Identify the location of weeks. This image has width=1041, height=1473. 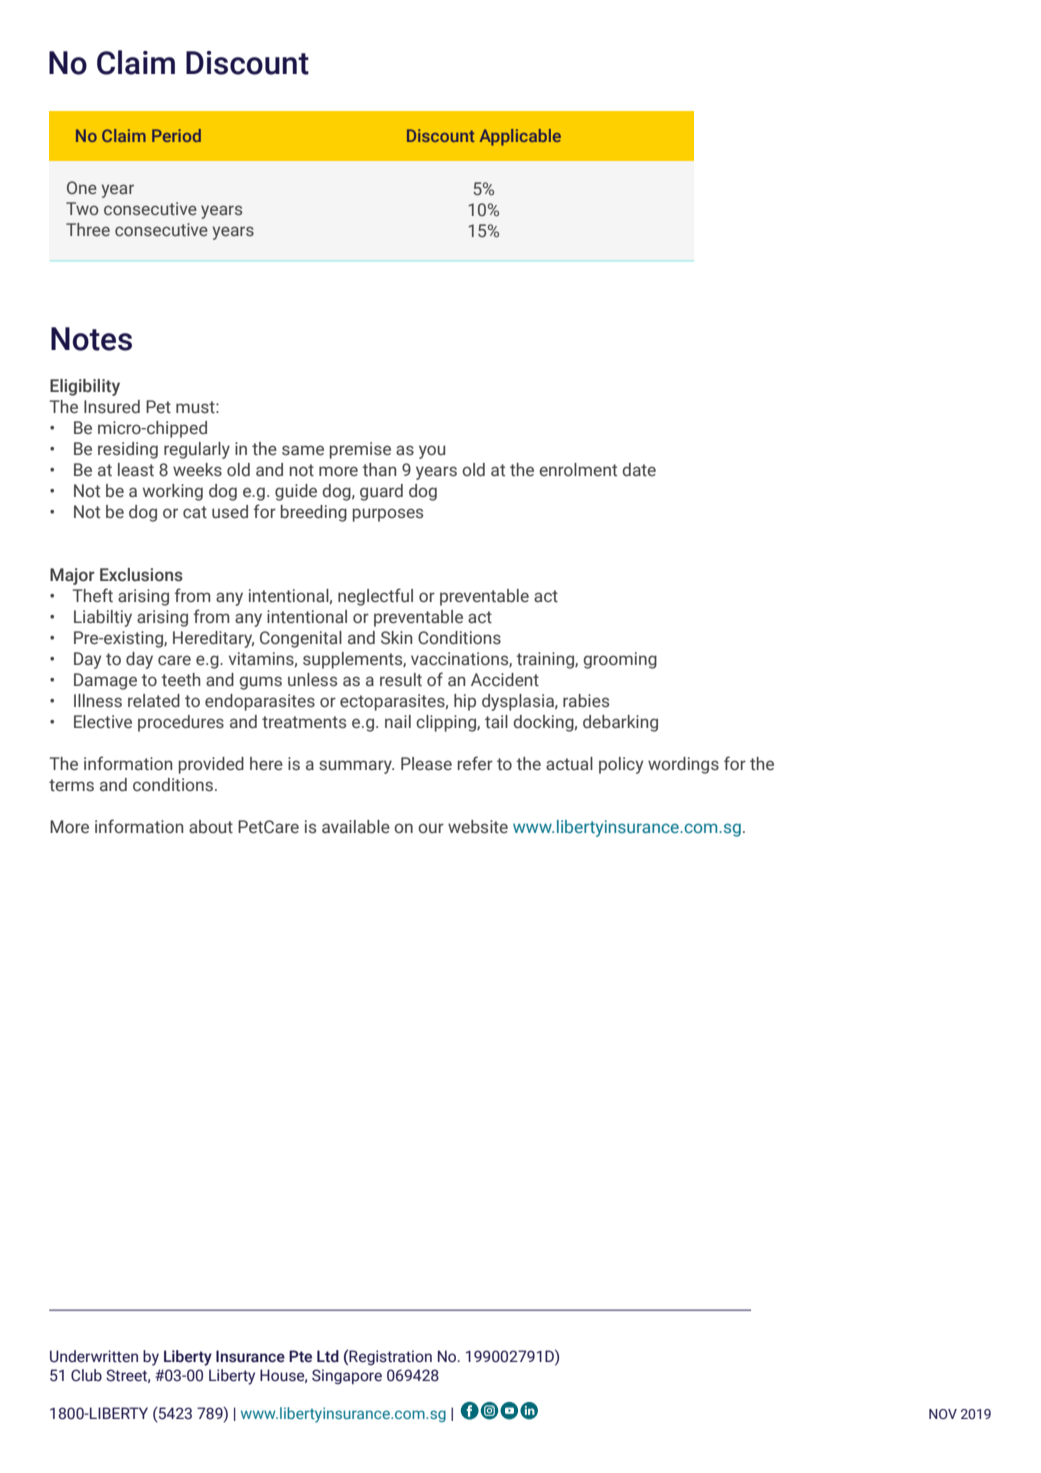
(197, 470).
